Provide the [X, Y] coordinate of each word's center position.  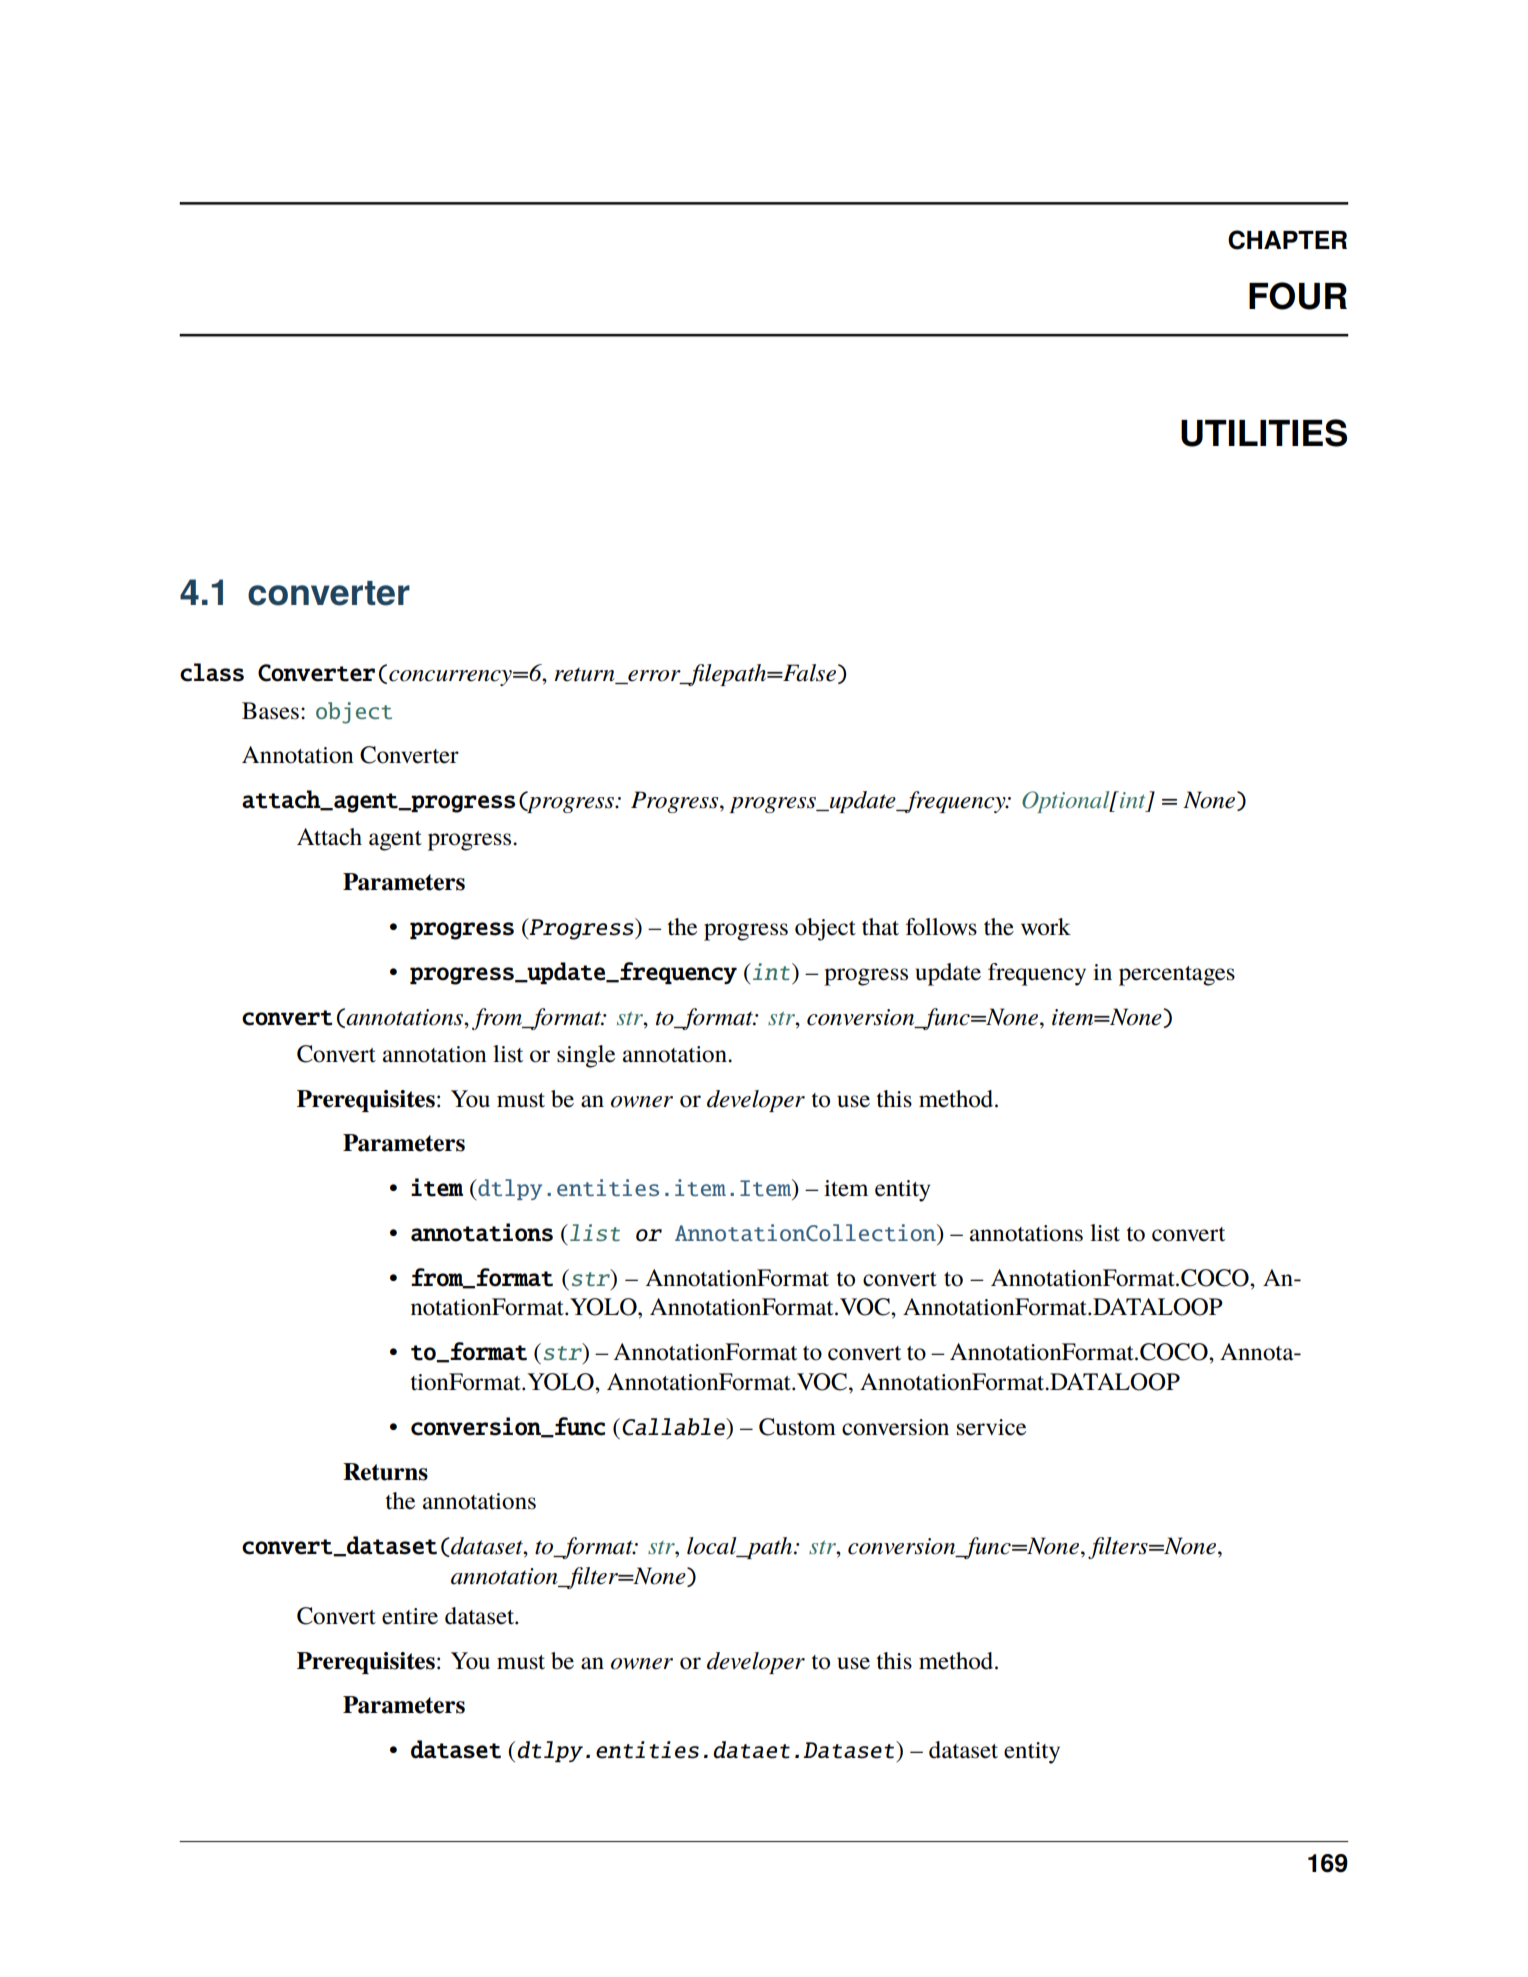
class [212, 672]
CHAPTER [1287, 240]
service [991, 1427]
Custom [797, 1427]
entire [410, 1616]
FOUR [1298, 296]
